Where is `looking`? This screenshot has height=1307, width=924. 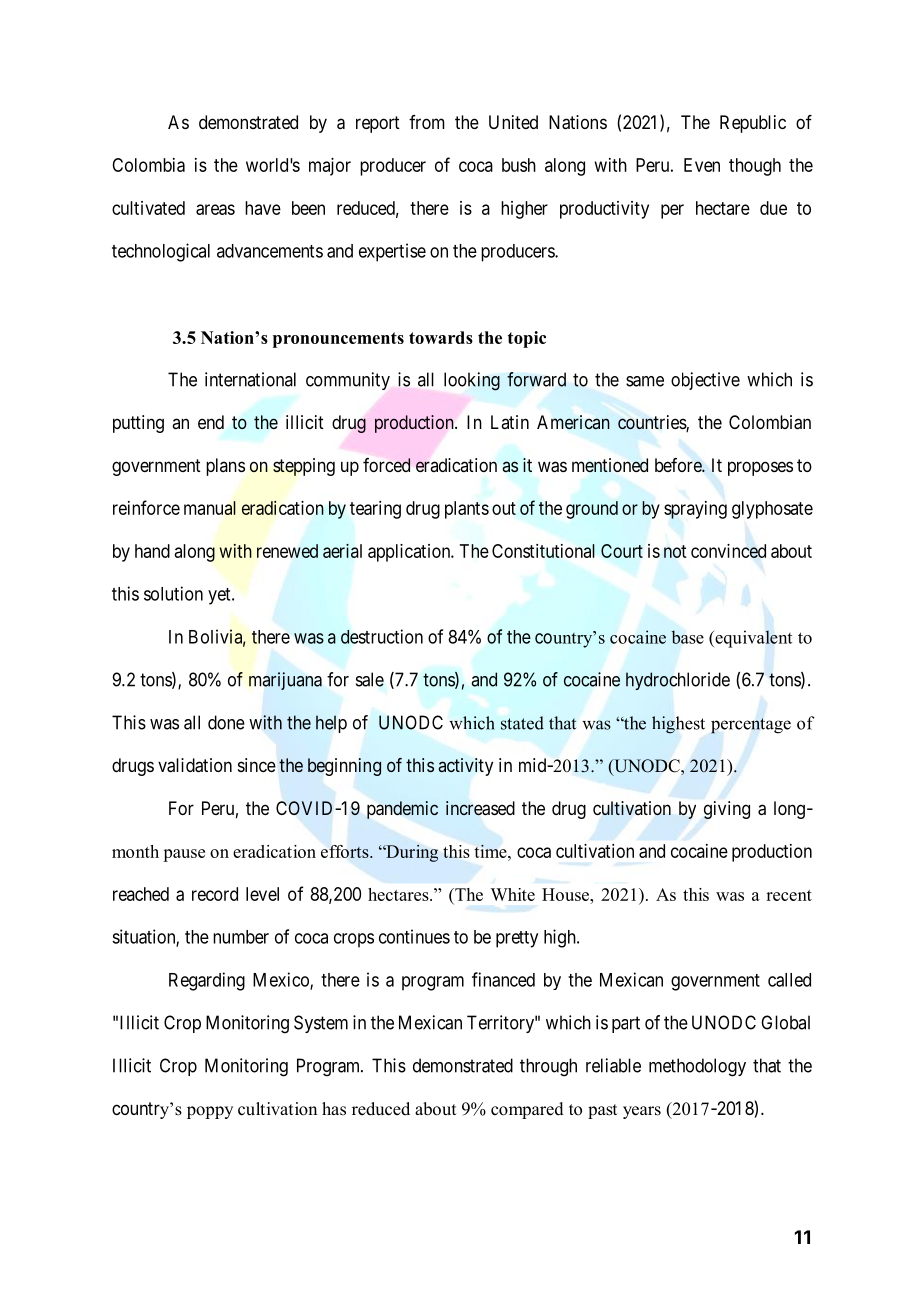
looking is located at coordinates (472, 381).
